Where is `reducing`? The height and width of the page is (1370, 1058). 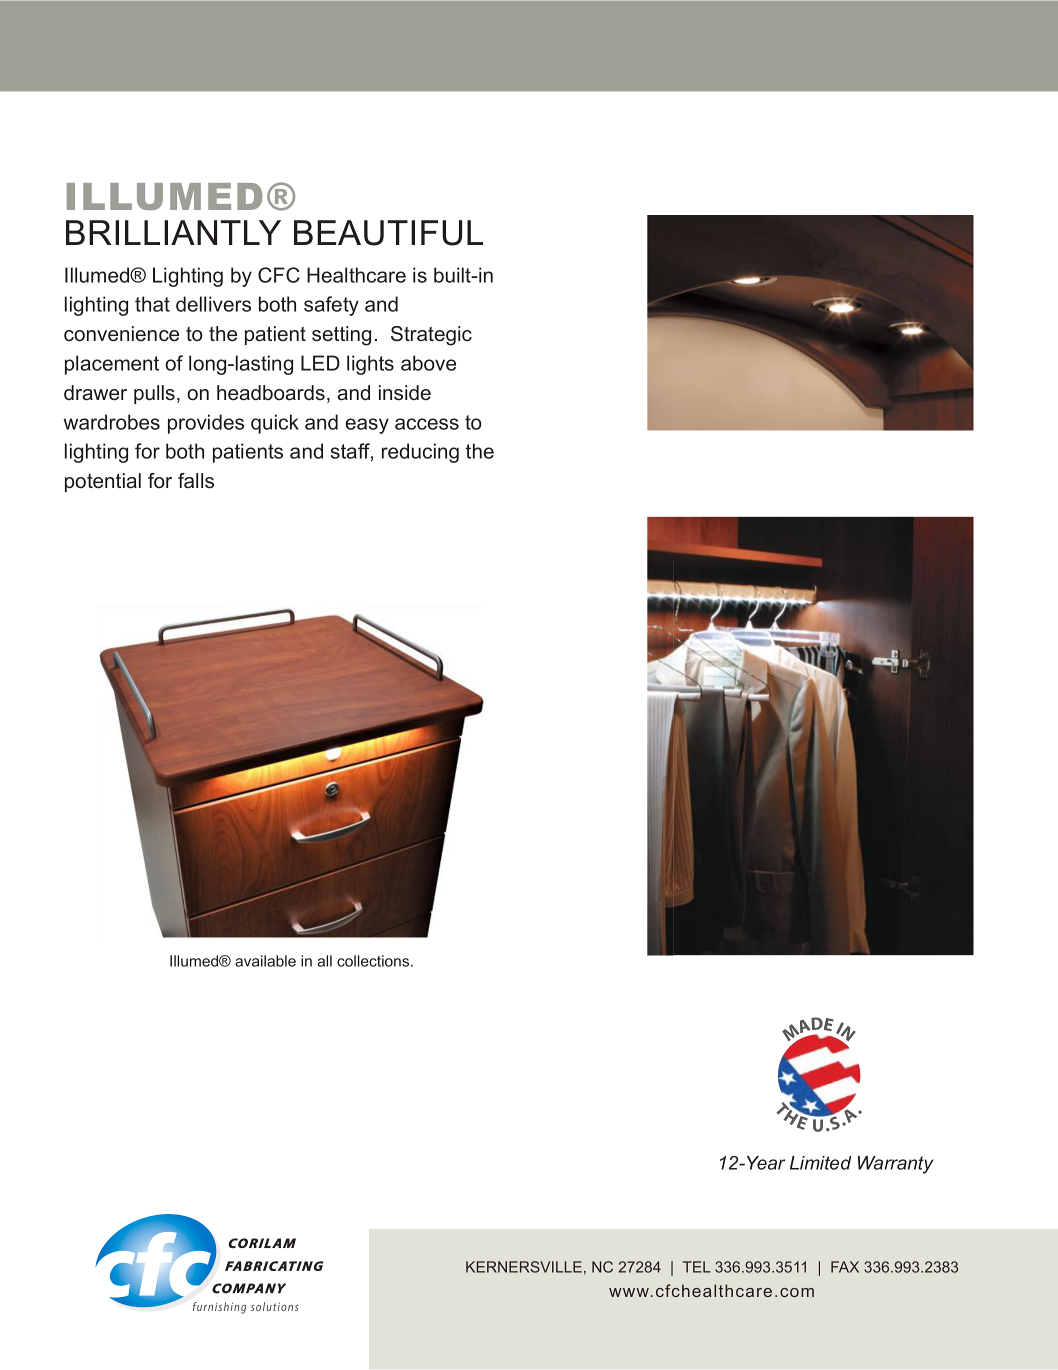
reducing is located at coordinates (420, 453).
